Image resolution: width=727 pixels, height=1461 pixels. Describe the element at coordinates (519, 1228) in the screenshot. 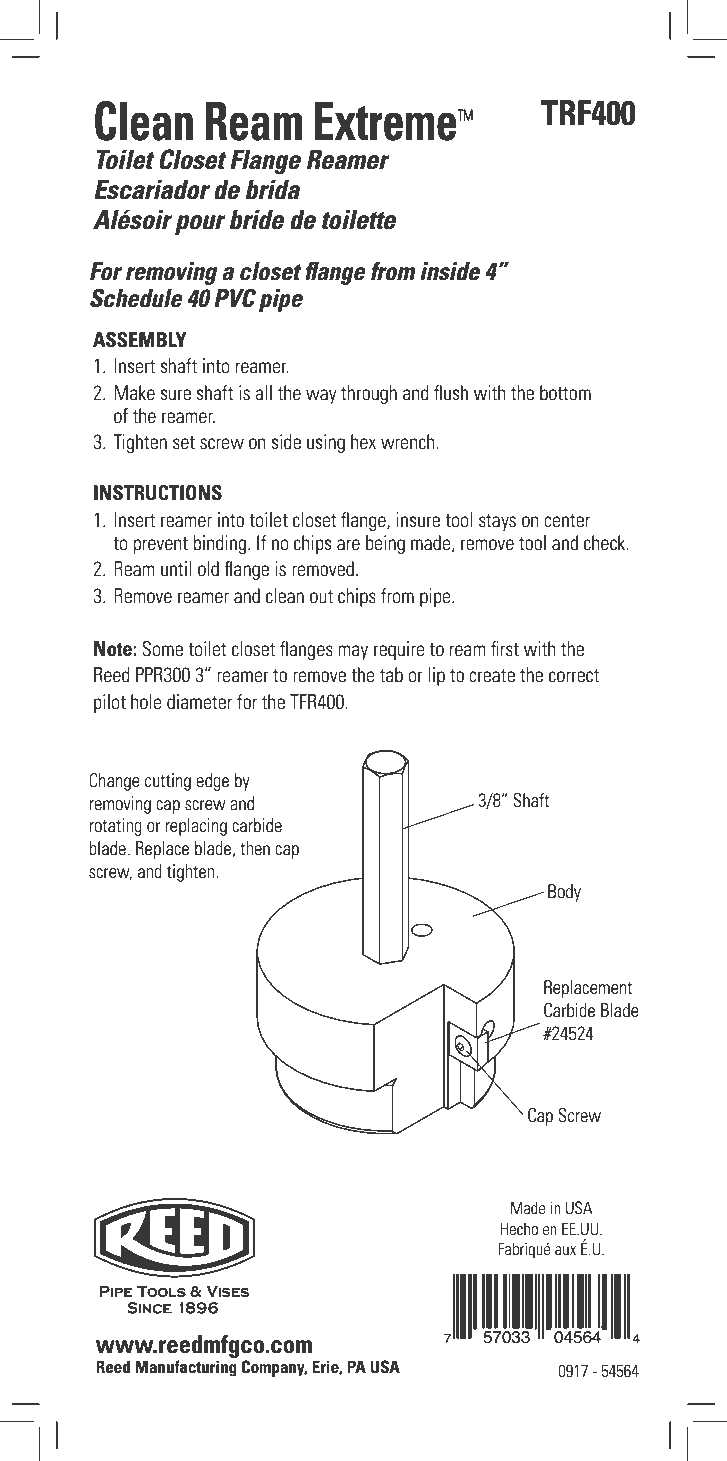

I see `Hecho` at that location.
